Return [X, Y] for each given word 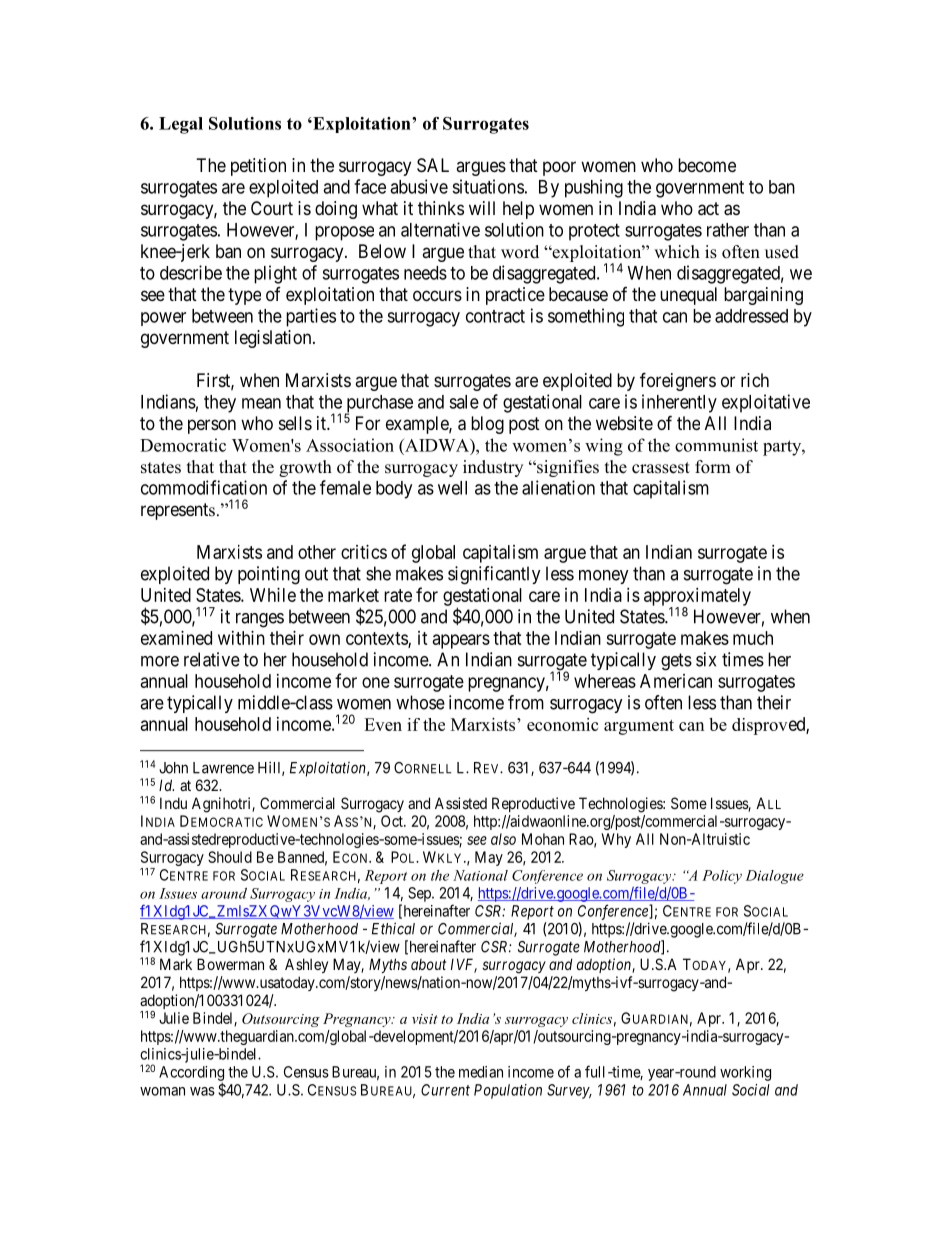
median [481, 1072]
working [745, 1073]
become [707, 165]
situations [488, 186]
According [191, 1074]
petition [258, 167]
